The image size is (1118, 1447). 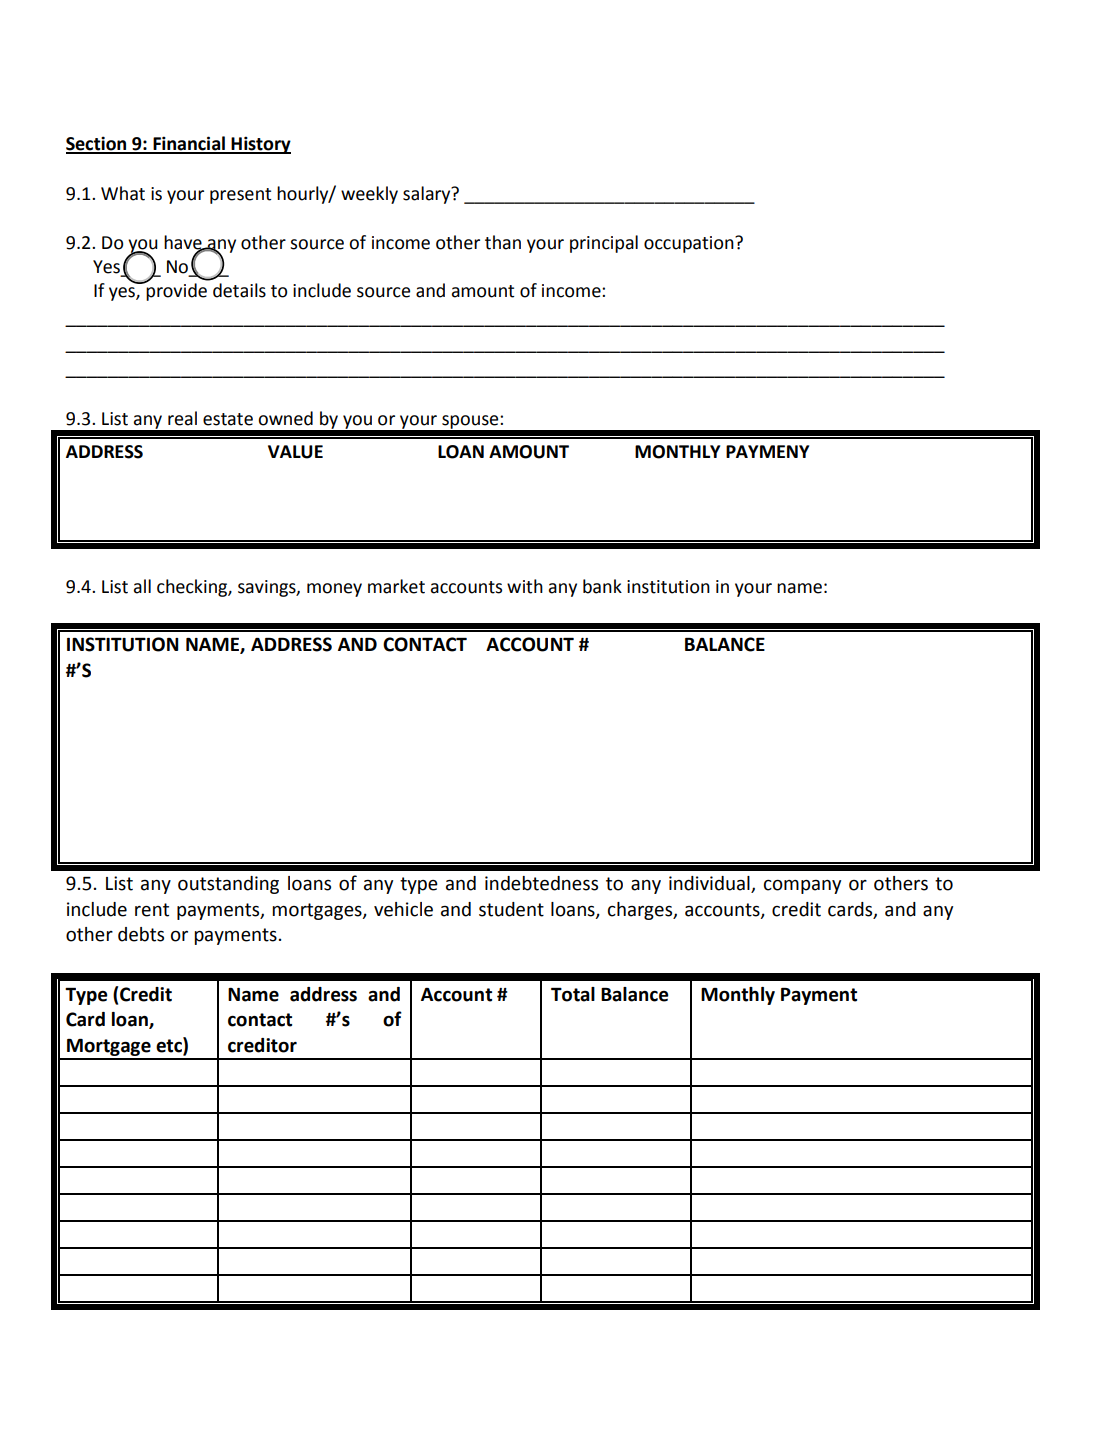 What do you see at coordinates (710, 884) in the page?
I see `individual` at bounding box center [710, 884].
